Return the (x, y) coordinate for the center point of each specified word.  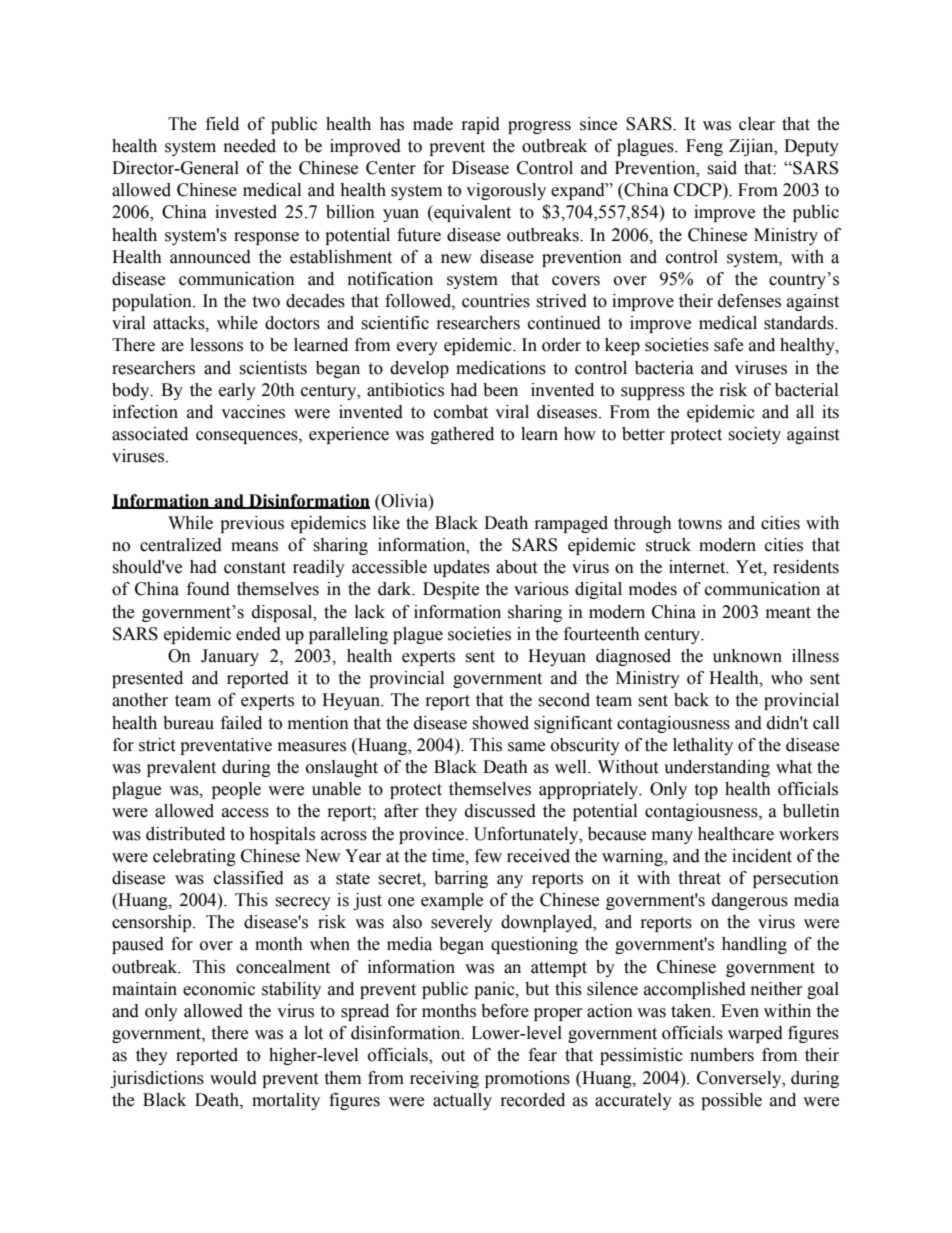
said (722, 168)
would (233, 1078)
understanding (717, 768)
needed (250, 146)
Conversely (740, 1079)
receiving (444, 1079)
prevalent (181, 768)
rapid (481, 125)
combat (461, 412)
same (526, 747)
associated (150, 434)
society (754, 435)
